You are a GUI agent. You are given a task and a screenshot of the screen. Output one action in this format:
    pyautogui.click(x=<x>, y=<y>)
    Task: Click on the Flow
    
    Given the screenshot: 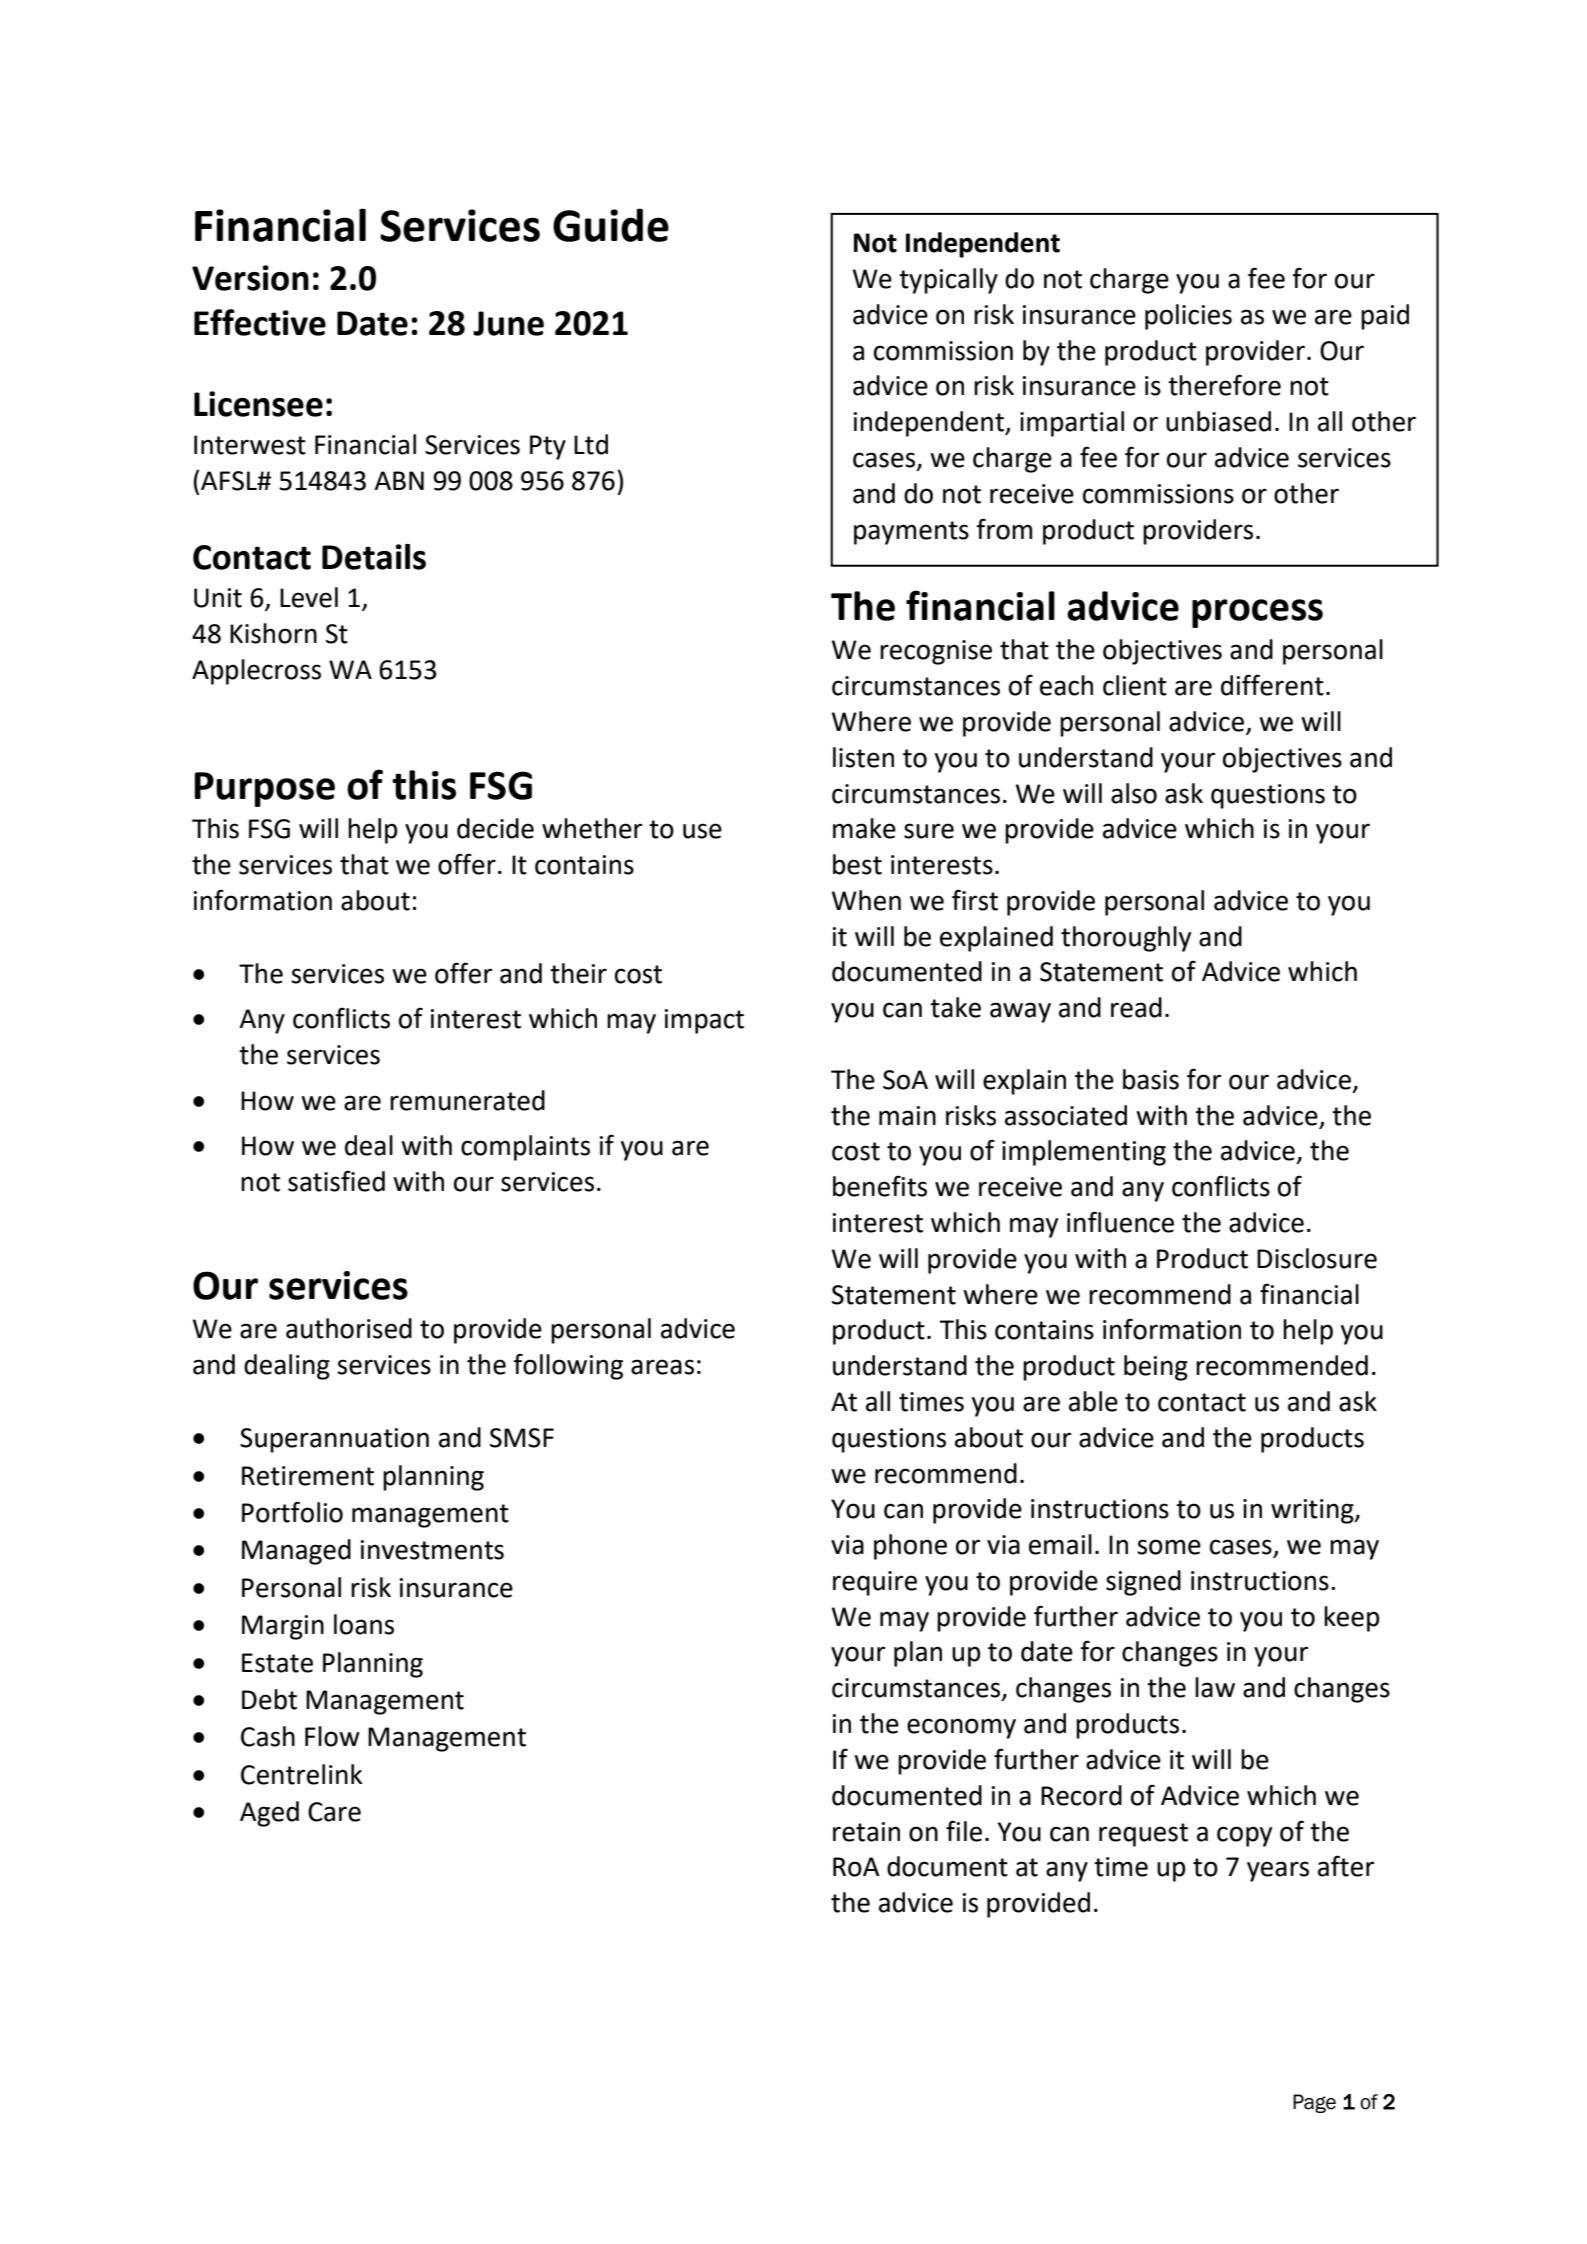 What is the action you would take?
    pyautogui.click(x=332, y=1736)
